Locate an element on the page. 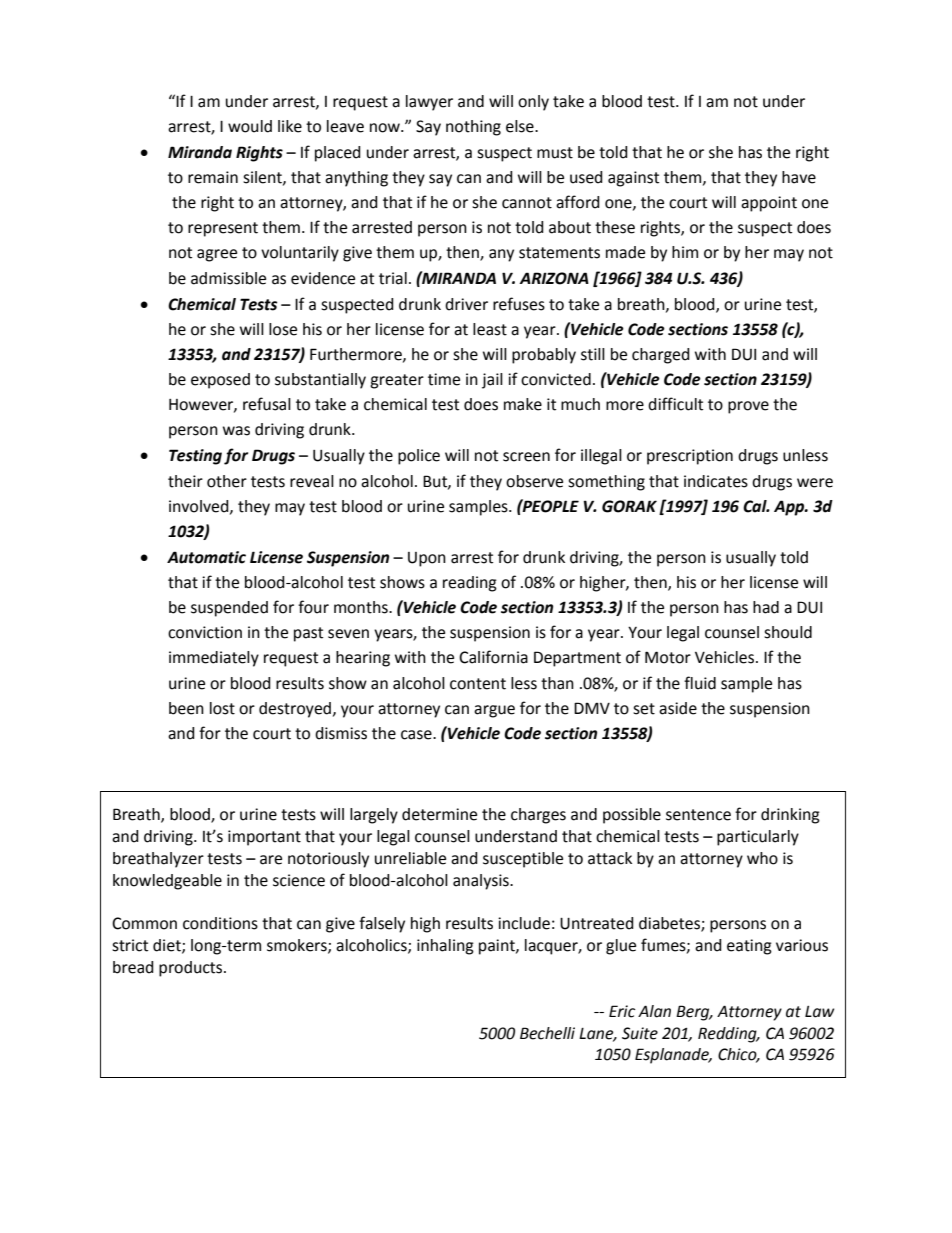  have is located at coordinates (799, 177).
